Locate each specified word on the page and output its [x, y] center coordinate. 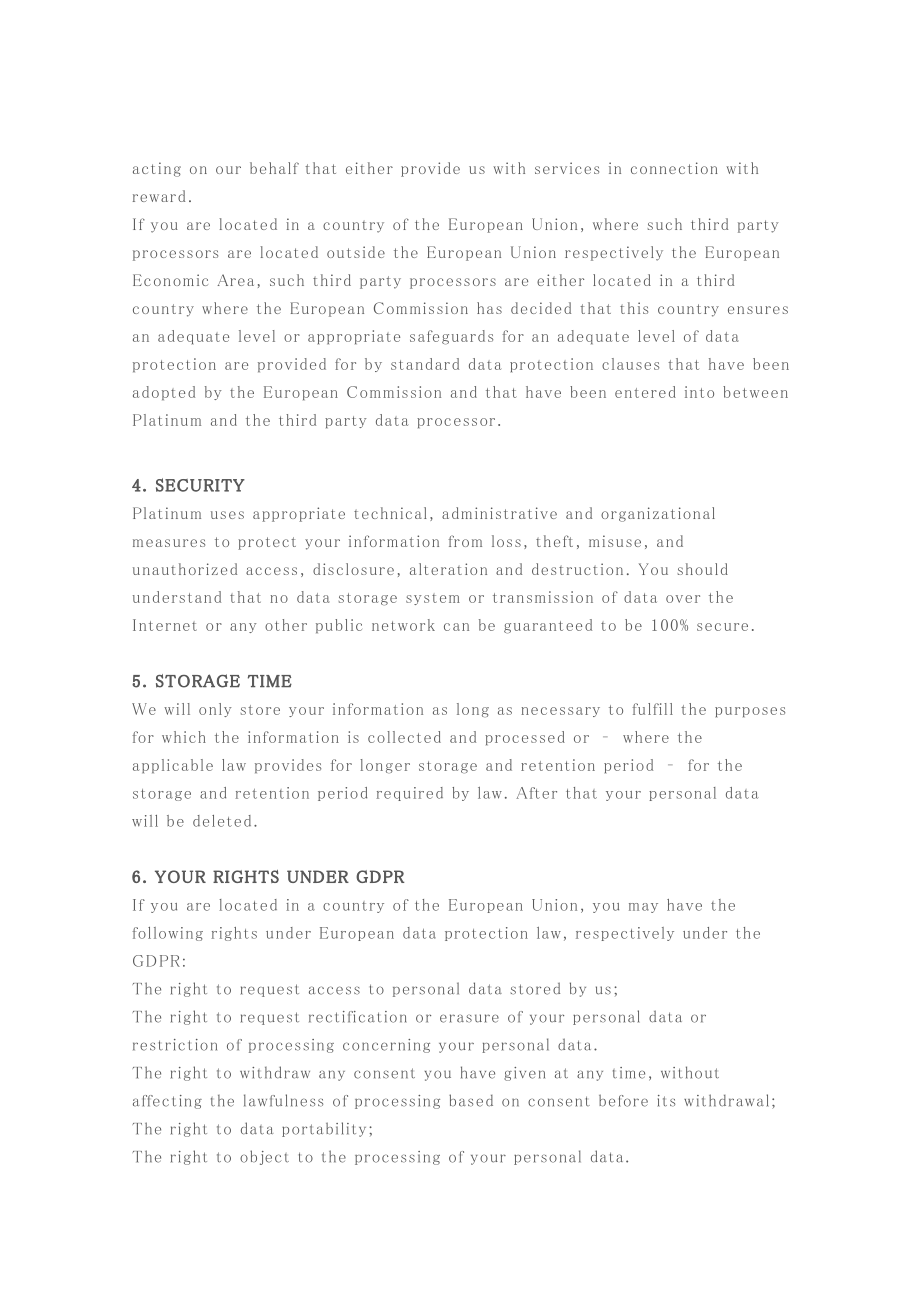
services [567, 168]
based [471, 1100]
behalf [274, 168]
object [264, 1157]
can [456, 627]
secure [722, 627]
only [215, 710]
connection [674, 168]
